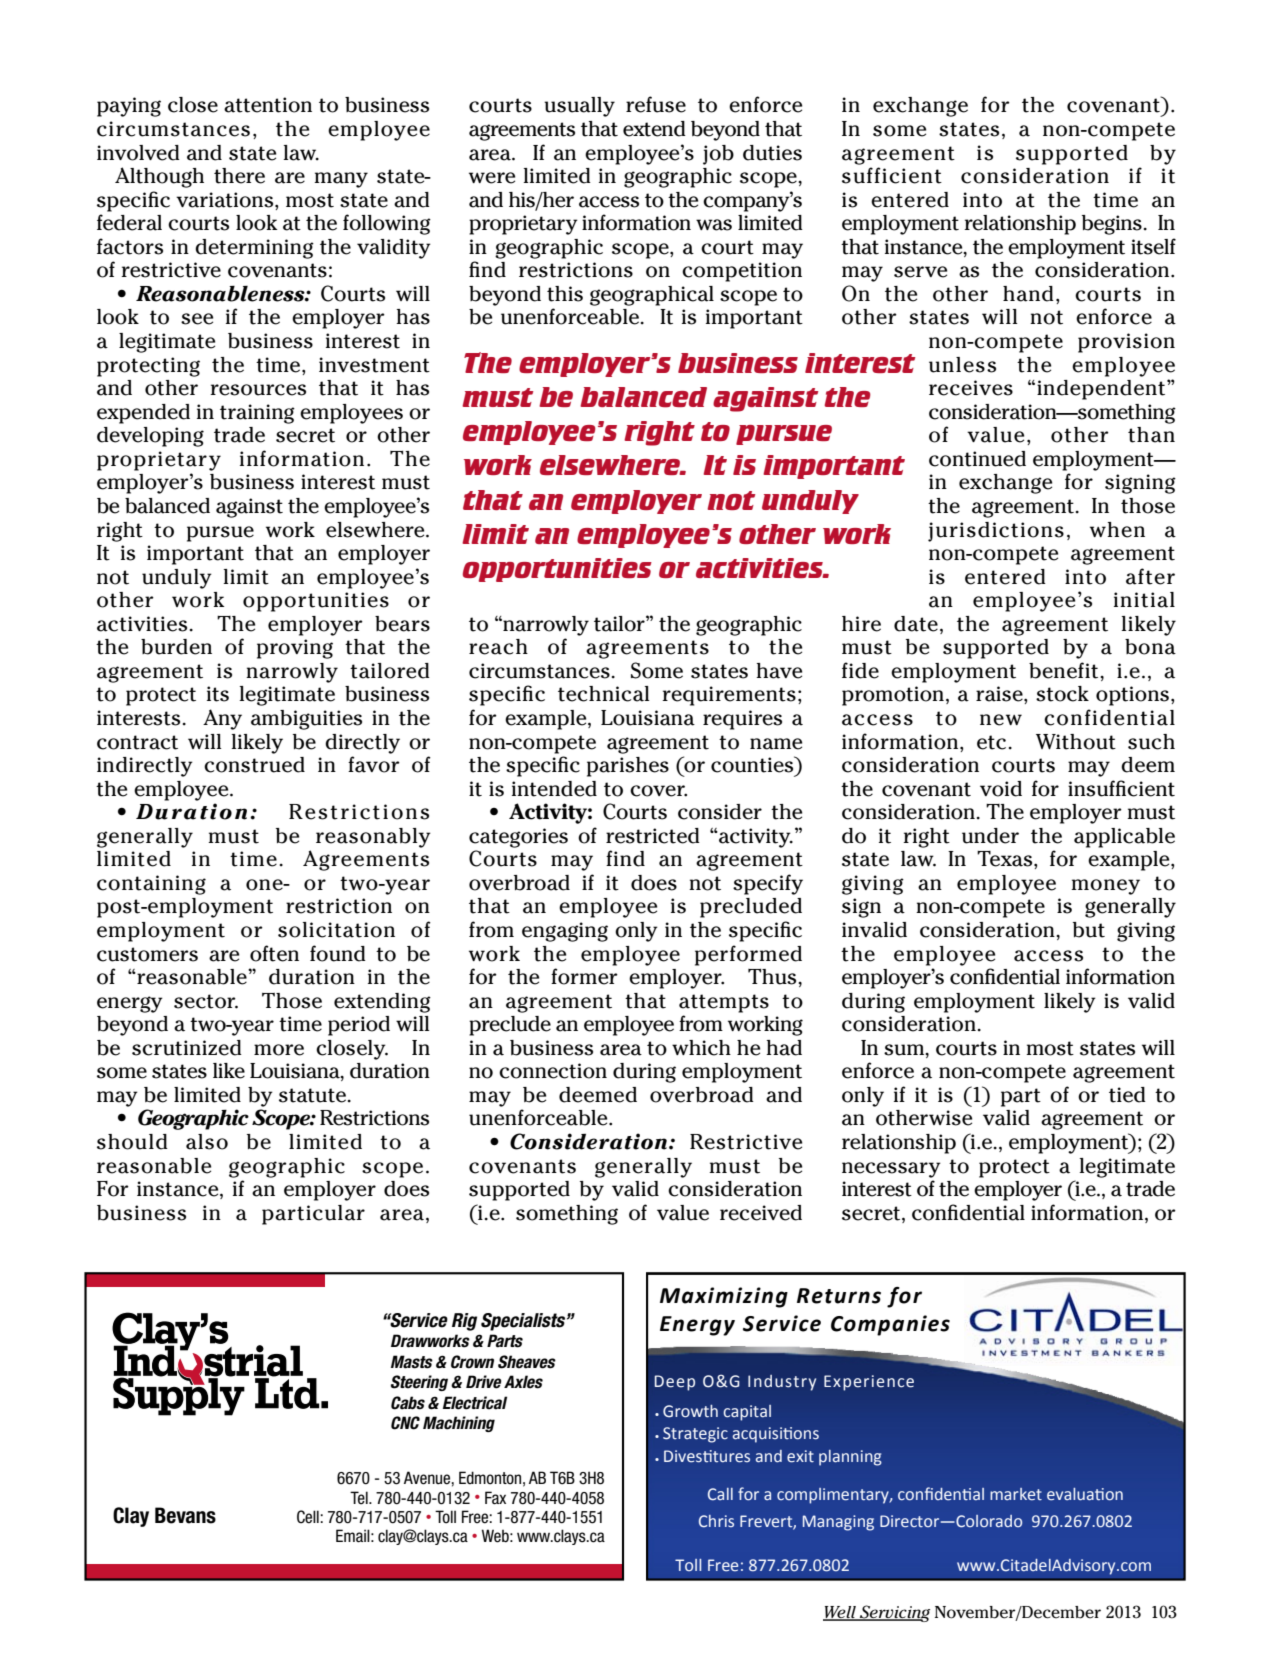  What do you see at coordinates (239, 176) in the screenshot?
I see `there` at bounding box center [239, 176].
